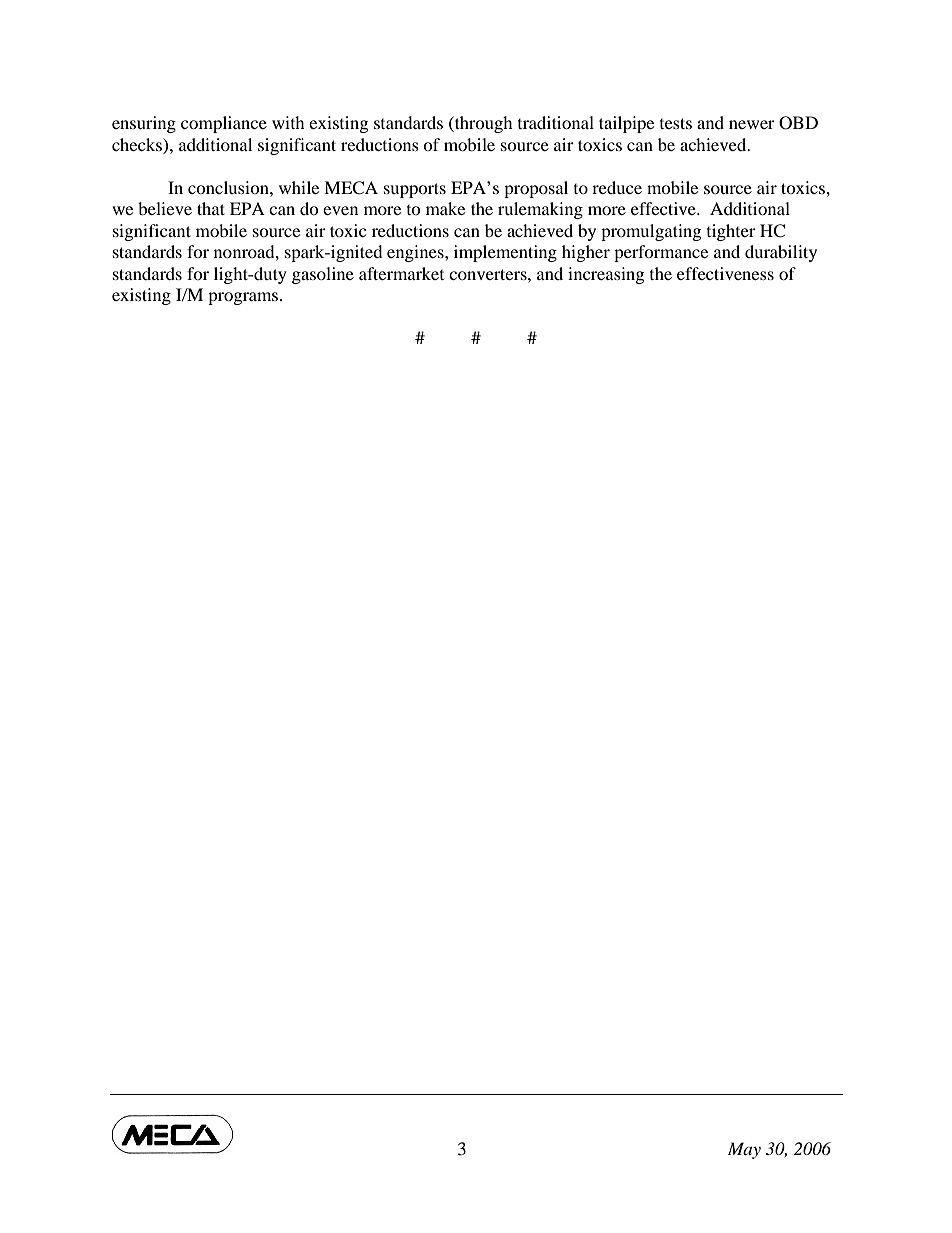 This document has height=1233, width=952. I want to click on increasing, so click(606, 275).
